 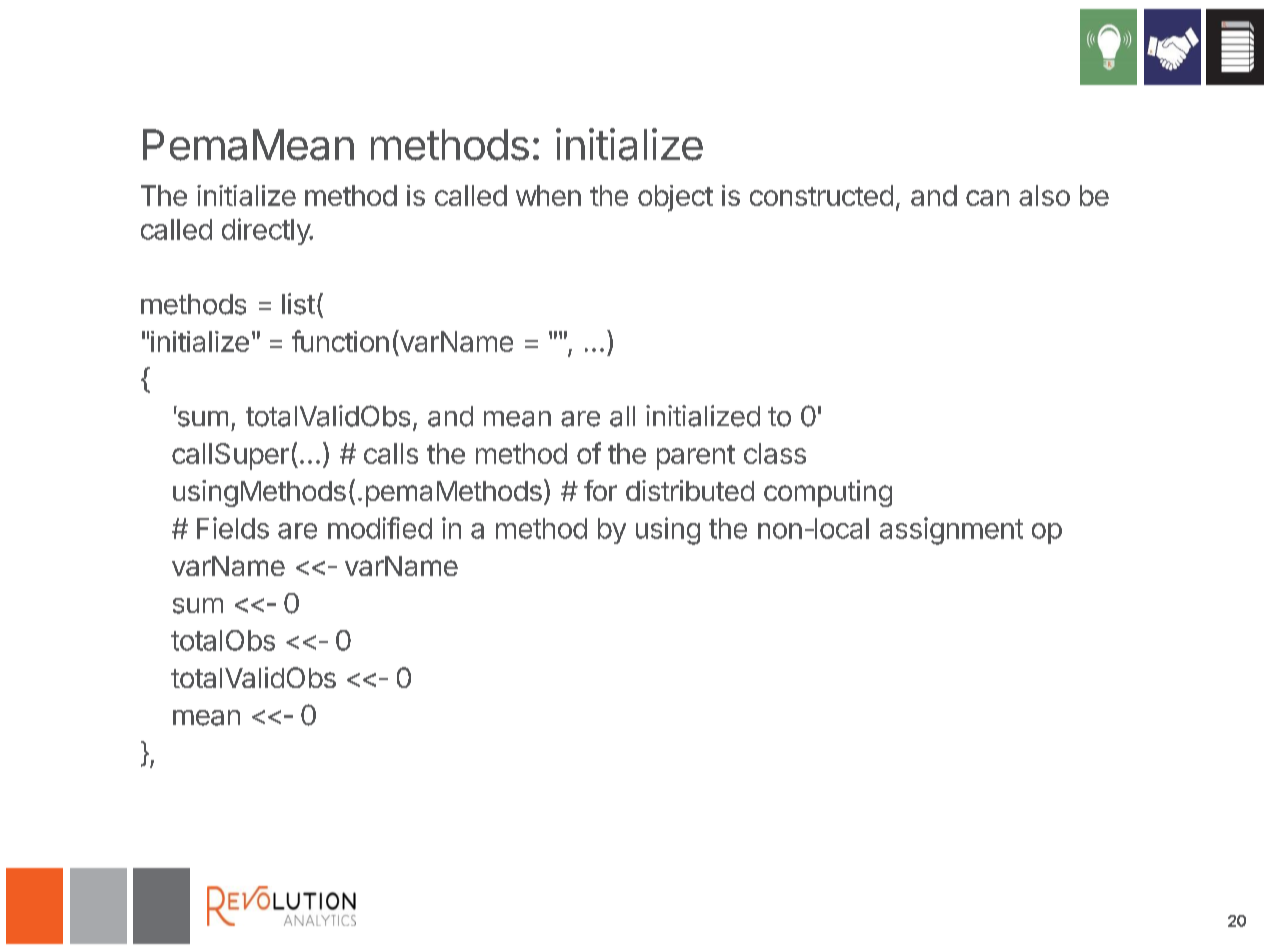 What do you see at coordinates (380, 528) in the document?
I see `modified` at bounding box center [380, 528].
